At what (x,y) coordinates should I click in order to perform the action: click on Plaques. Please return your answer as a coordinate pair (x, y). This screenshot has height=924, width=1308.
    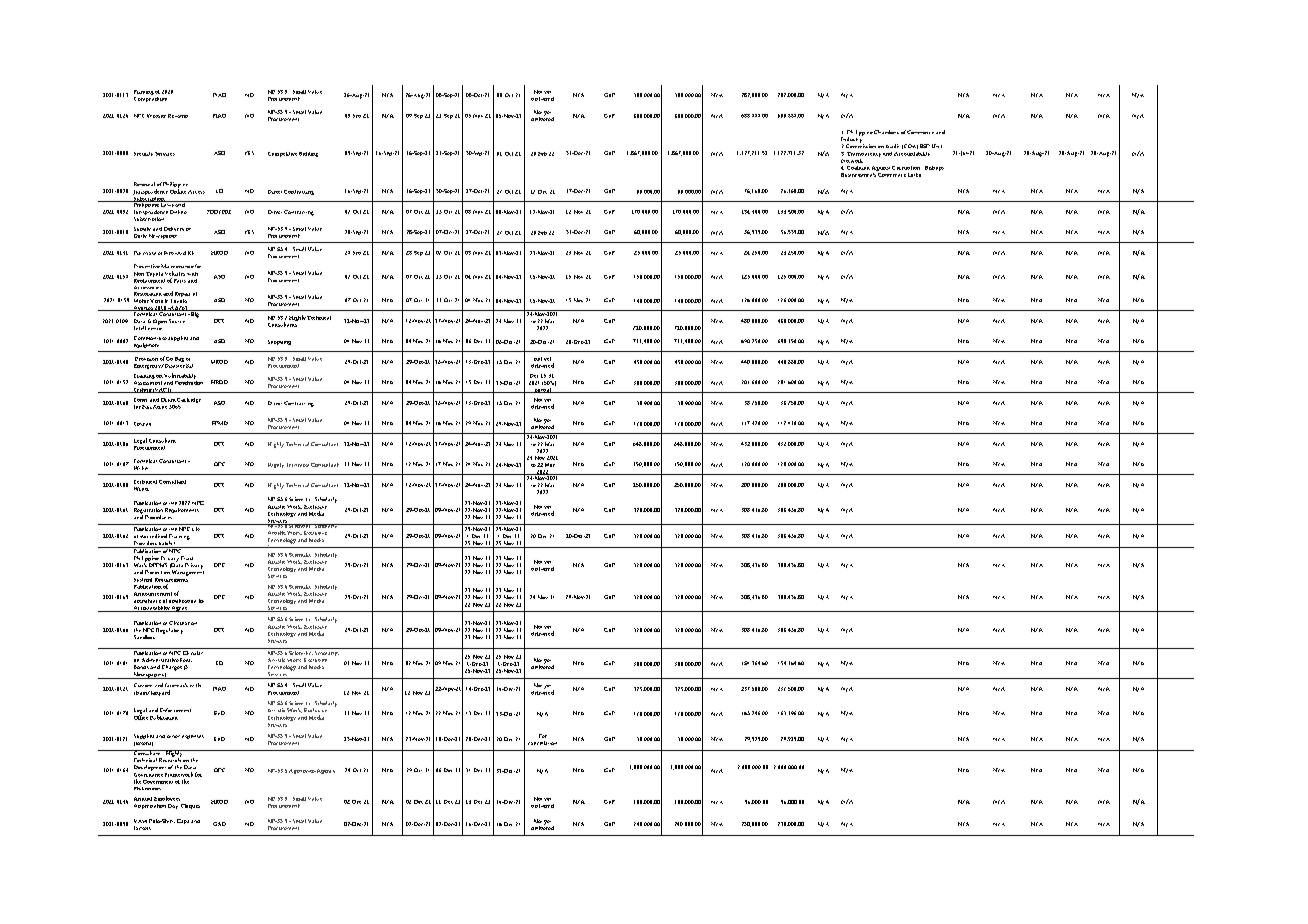
    Looking at the image, I should click on (190, 806).
